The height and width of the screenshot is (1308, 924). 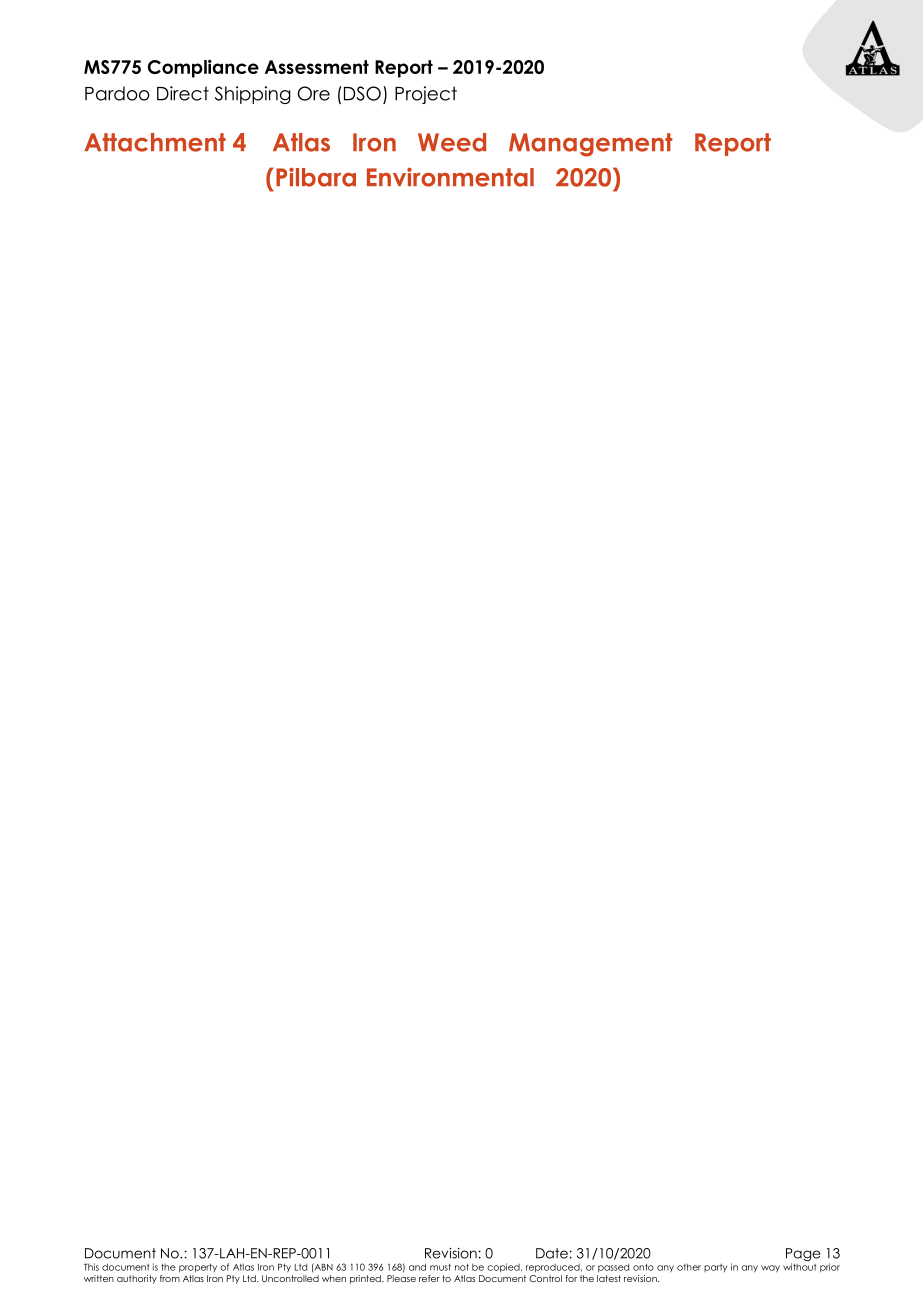 I want to click on Direct, so click(x=183, y=93).
